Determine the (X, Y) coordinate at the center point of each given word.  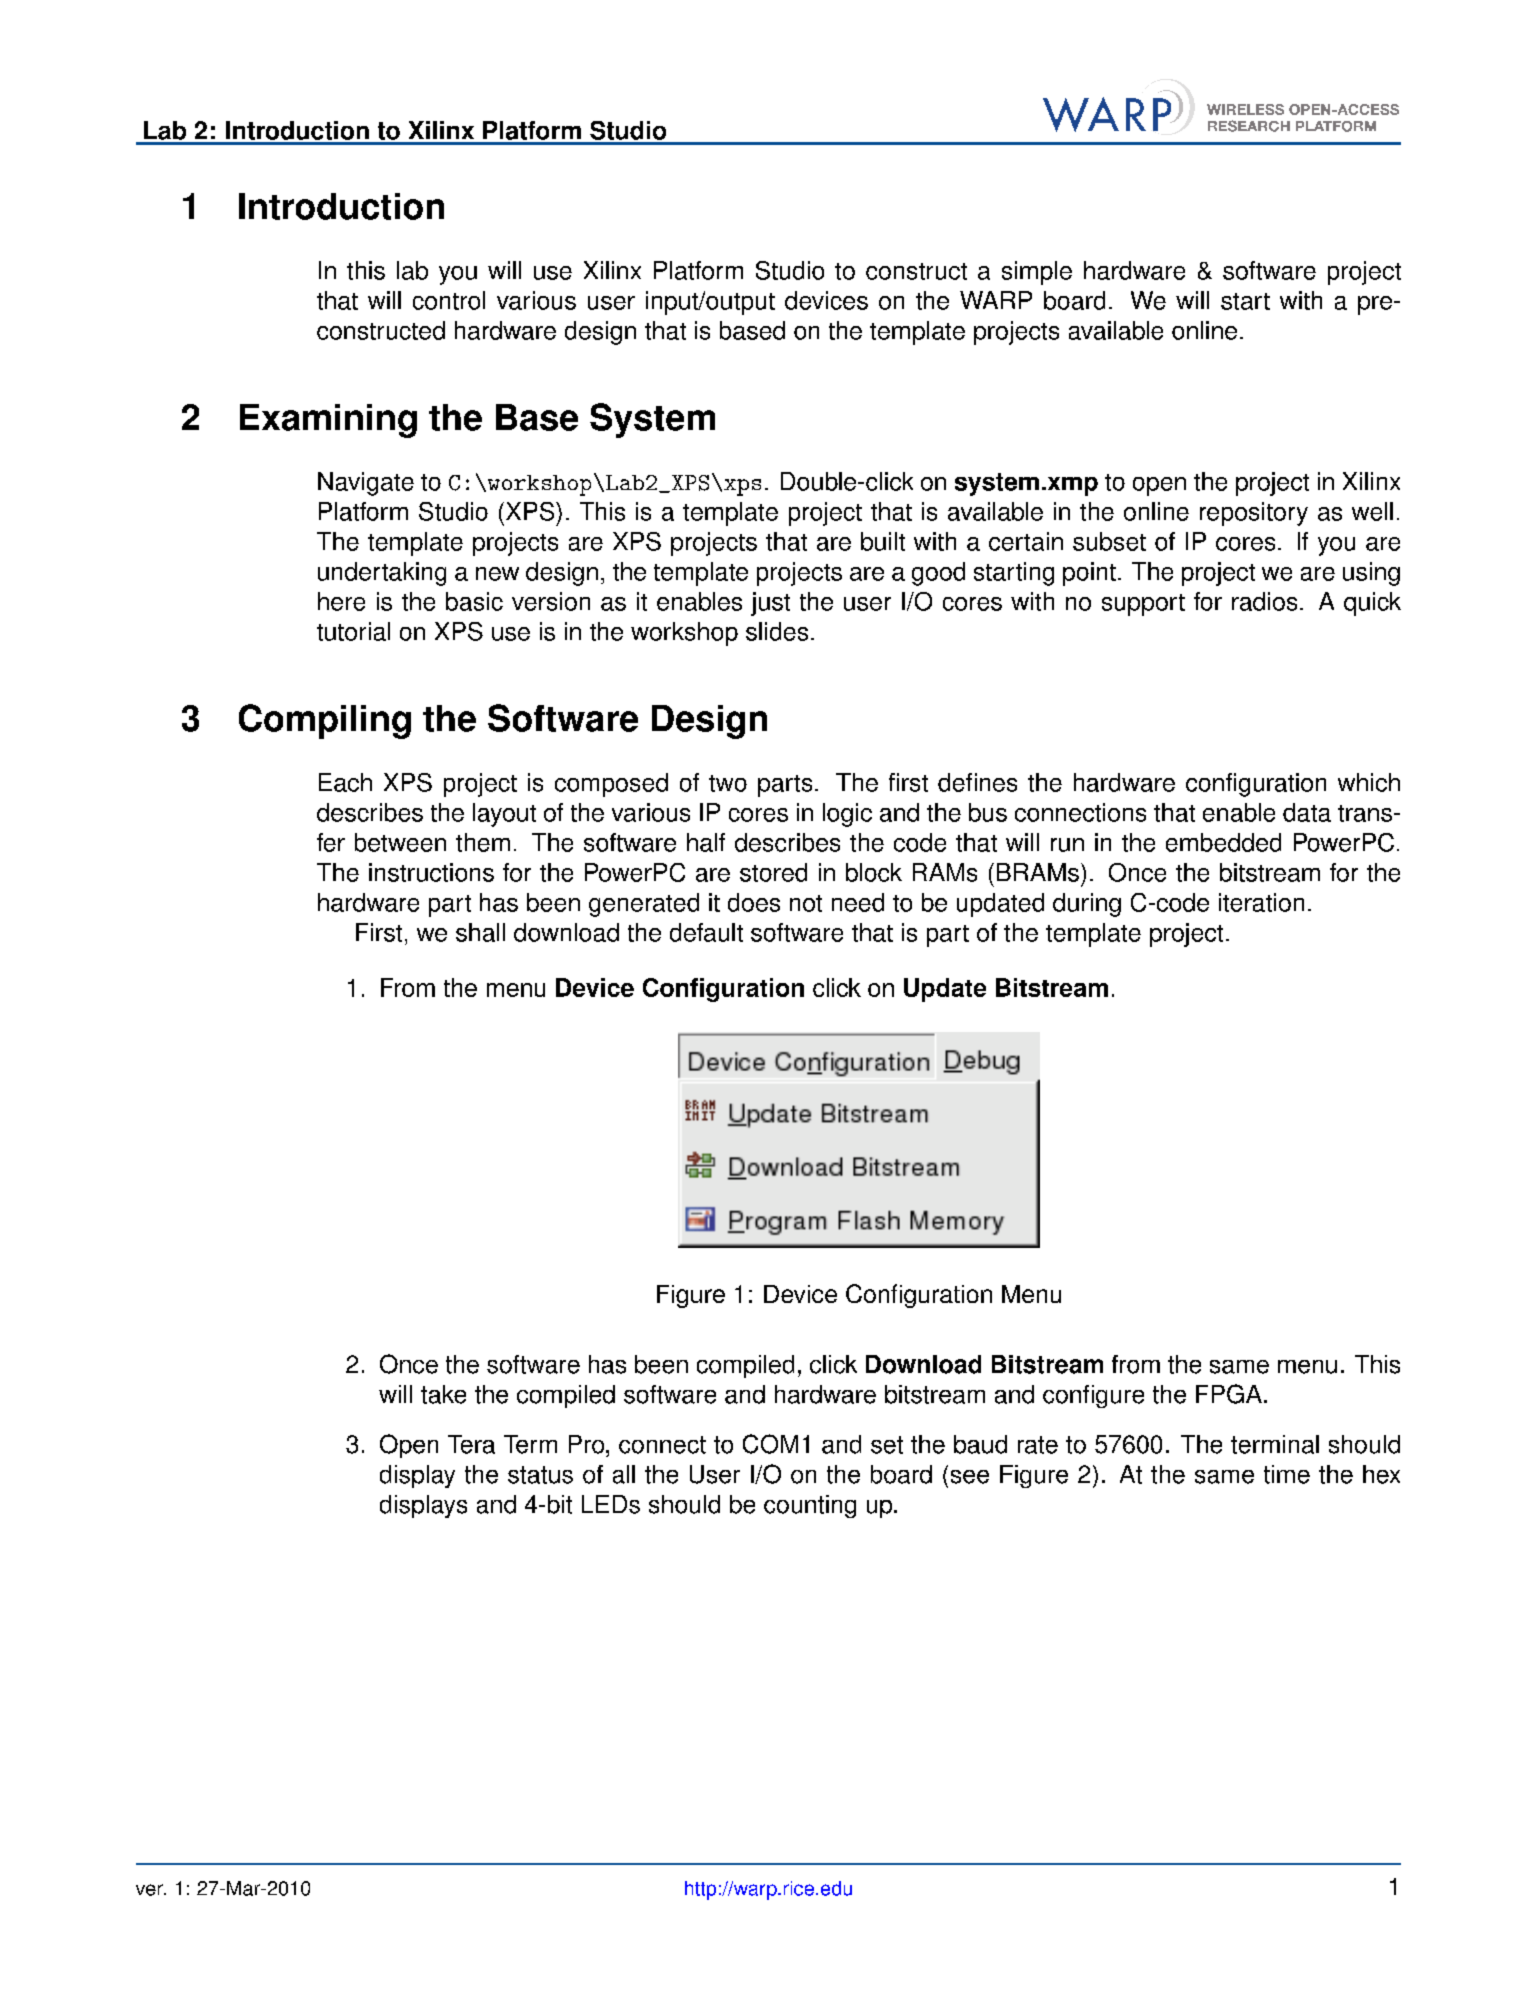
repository (1254, 514)
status (540, 1475)
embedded (1223, 842)
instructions (431, 872)
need (858, 902)
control (449, 300)
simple (1037, 273)
